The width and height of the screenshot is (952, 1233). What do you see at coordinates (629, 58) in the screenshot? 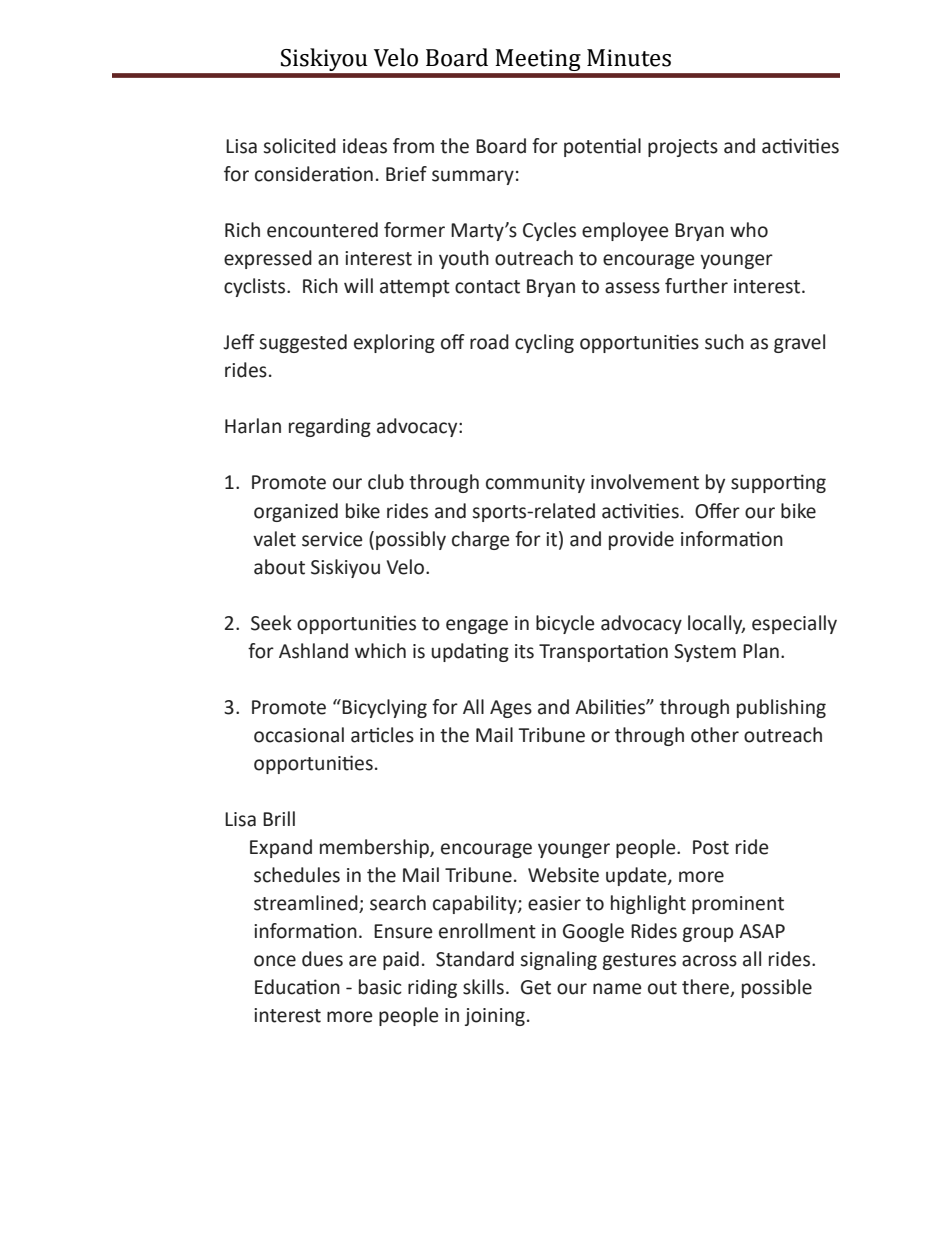
I see `Minutes` at bounding box center [629, 58].
